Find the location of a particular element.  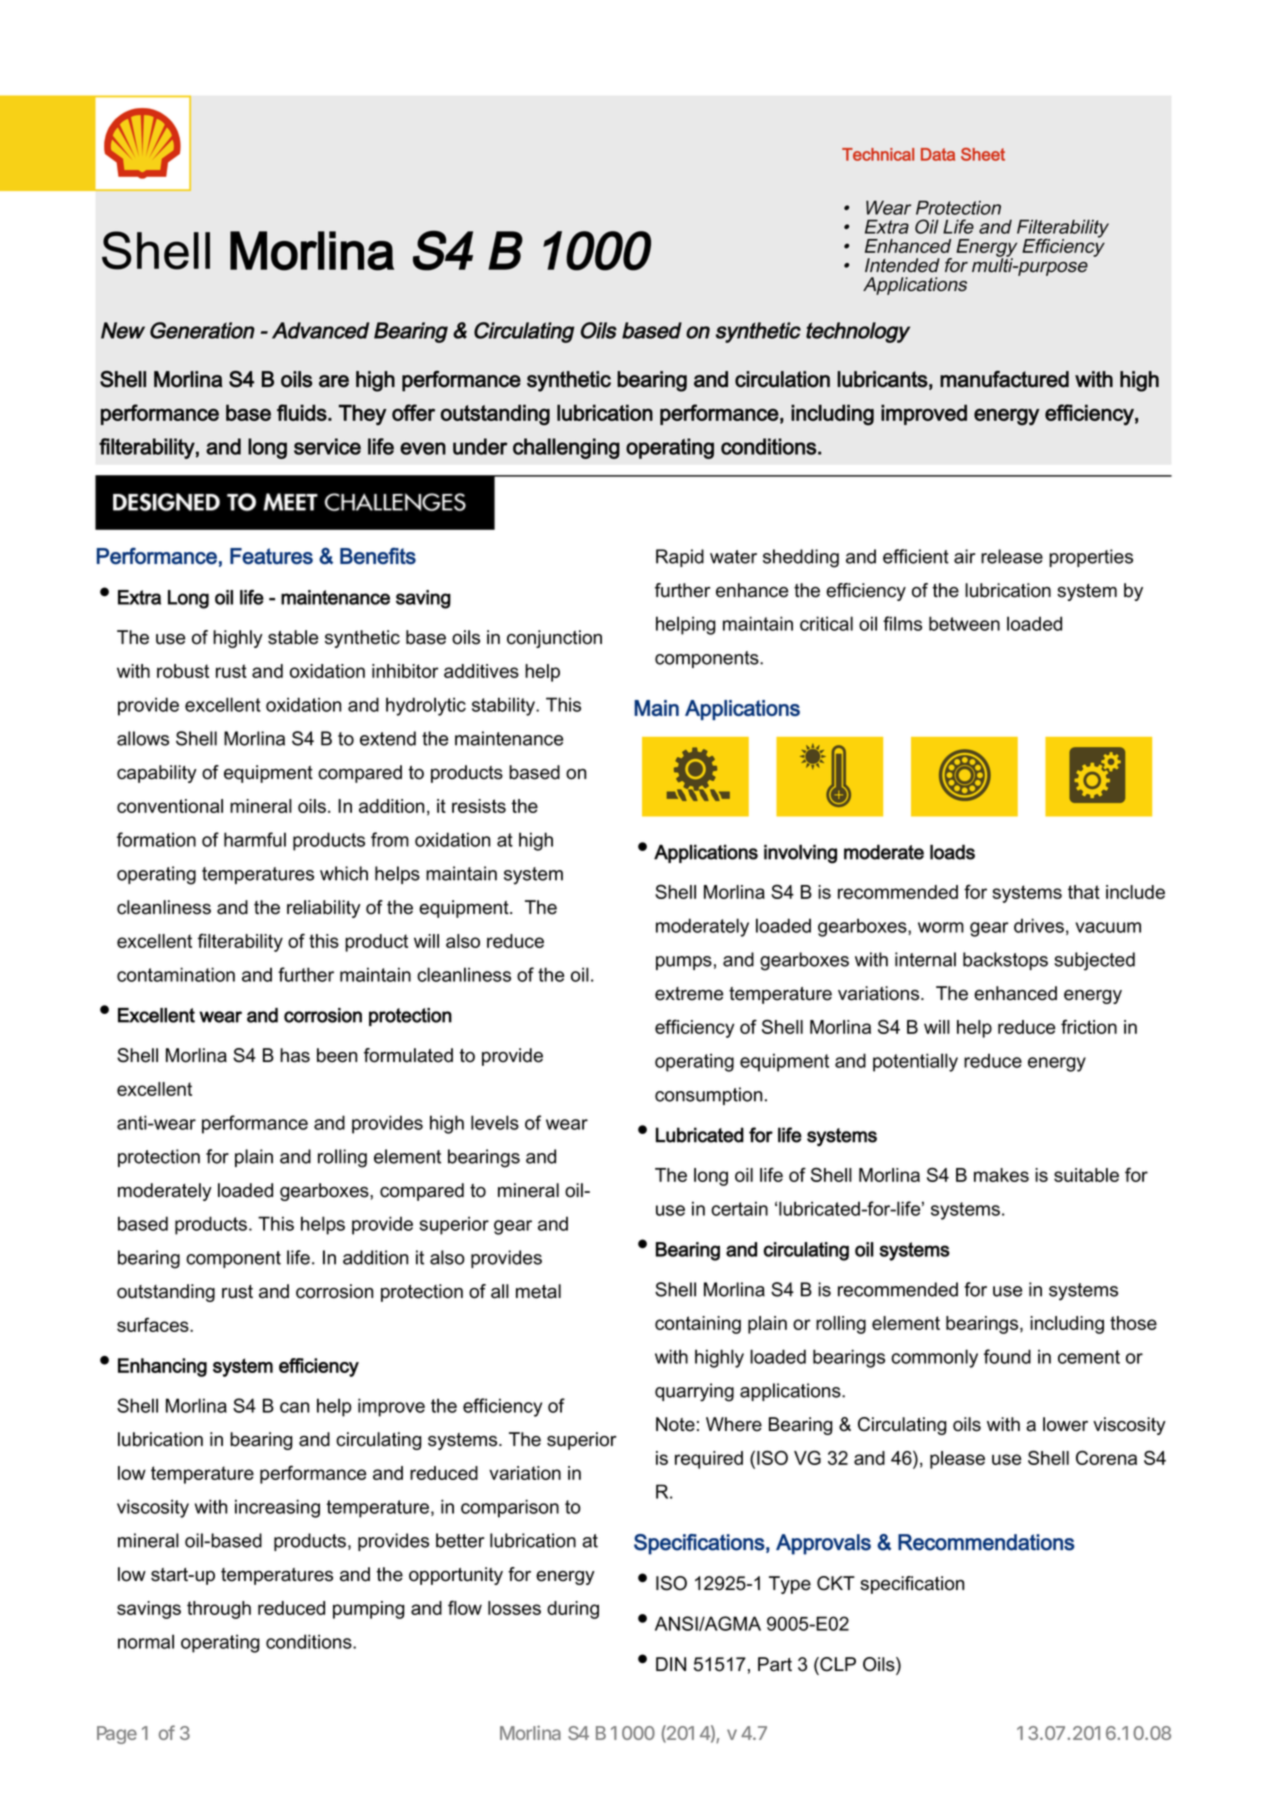

pumps is located at coordinates (684, 963).
